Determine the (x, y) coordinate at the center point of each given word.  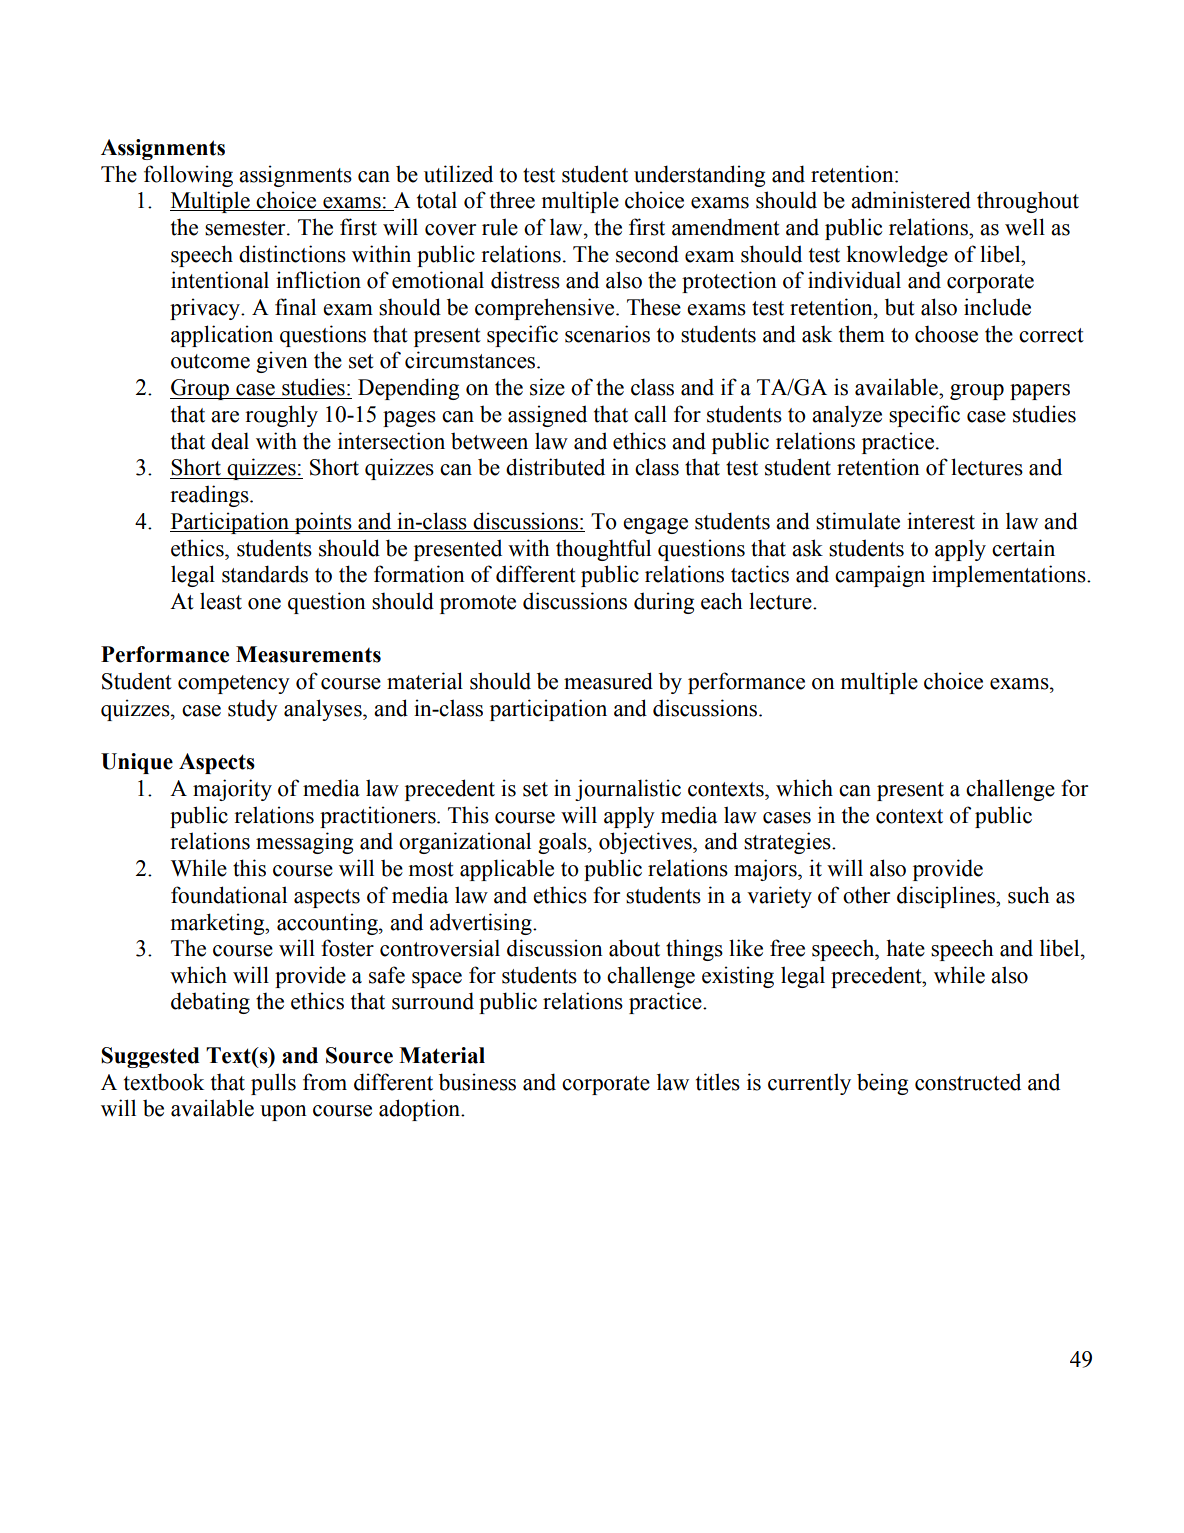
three (512, 200)
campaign (880, 576)
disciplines (947, 897)
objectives (646, 843)
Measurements (308, 654)
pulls (273, 1084)
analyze (847, 416)
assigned (547, 416)
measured (608, 681)
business (477, 1082)
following (188, 176)
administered (911, 200)
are (225, 417)
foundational (229, 895)
